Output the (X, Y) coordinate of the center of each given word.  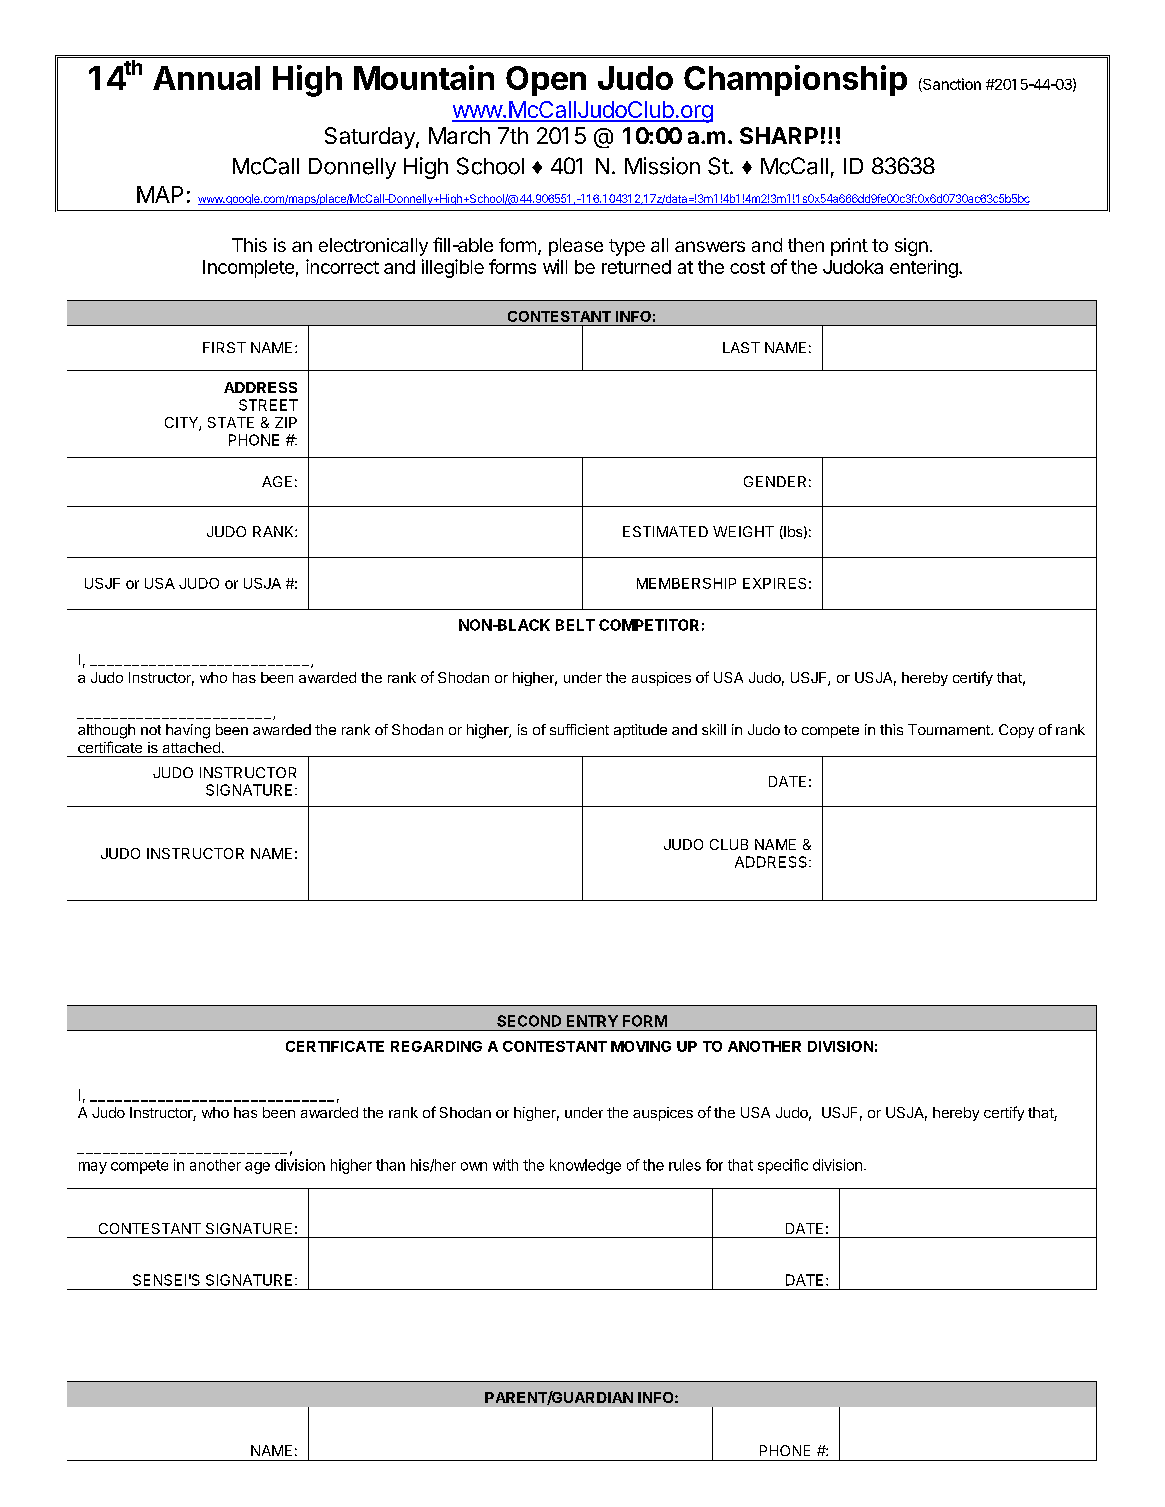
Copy (1016, 731)
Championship (795, 80)
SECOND (529, 1021)
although (106, 731)
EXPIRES (774, 583)
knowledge (585, 1166)
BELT (575, 625)
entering (925, 269)
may (93, 1168)
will (555, 266)
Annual (206, 78)
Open (546, 81)
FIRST (224, 347)
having (188, 731)
